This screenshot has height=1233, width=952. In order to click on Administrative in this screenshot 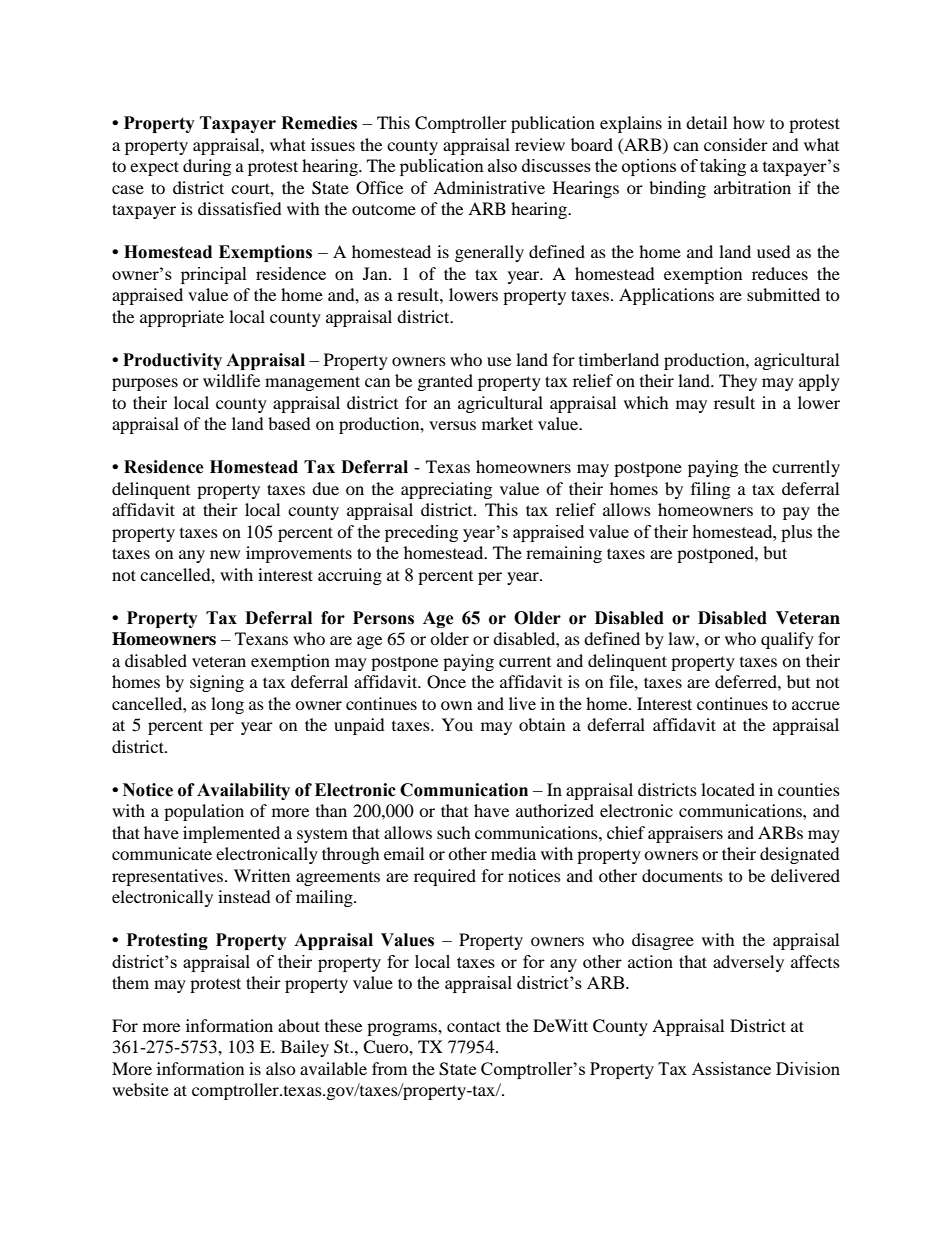, I will do `click(489, 187)`.
